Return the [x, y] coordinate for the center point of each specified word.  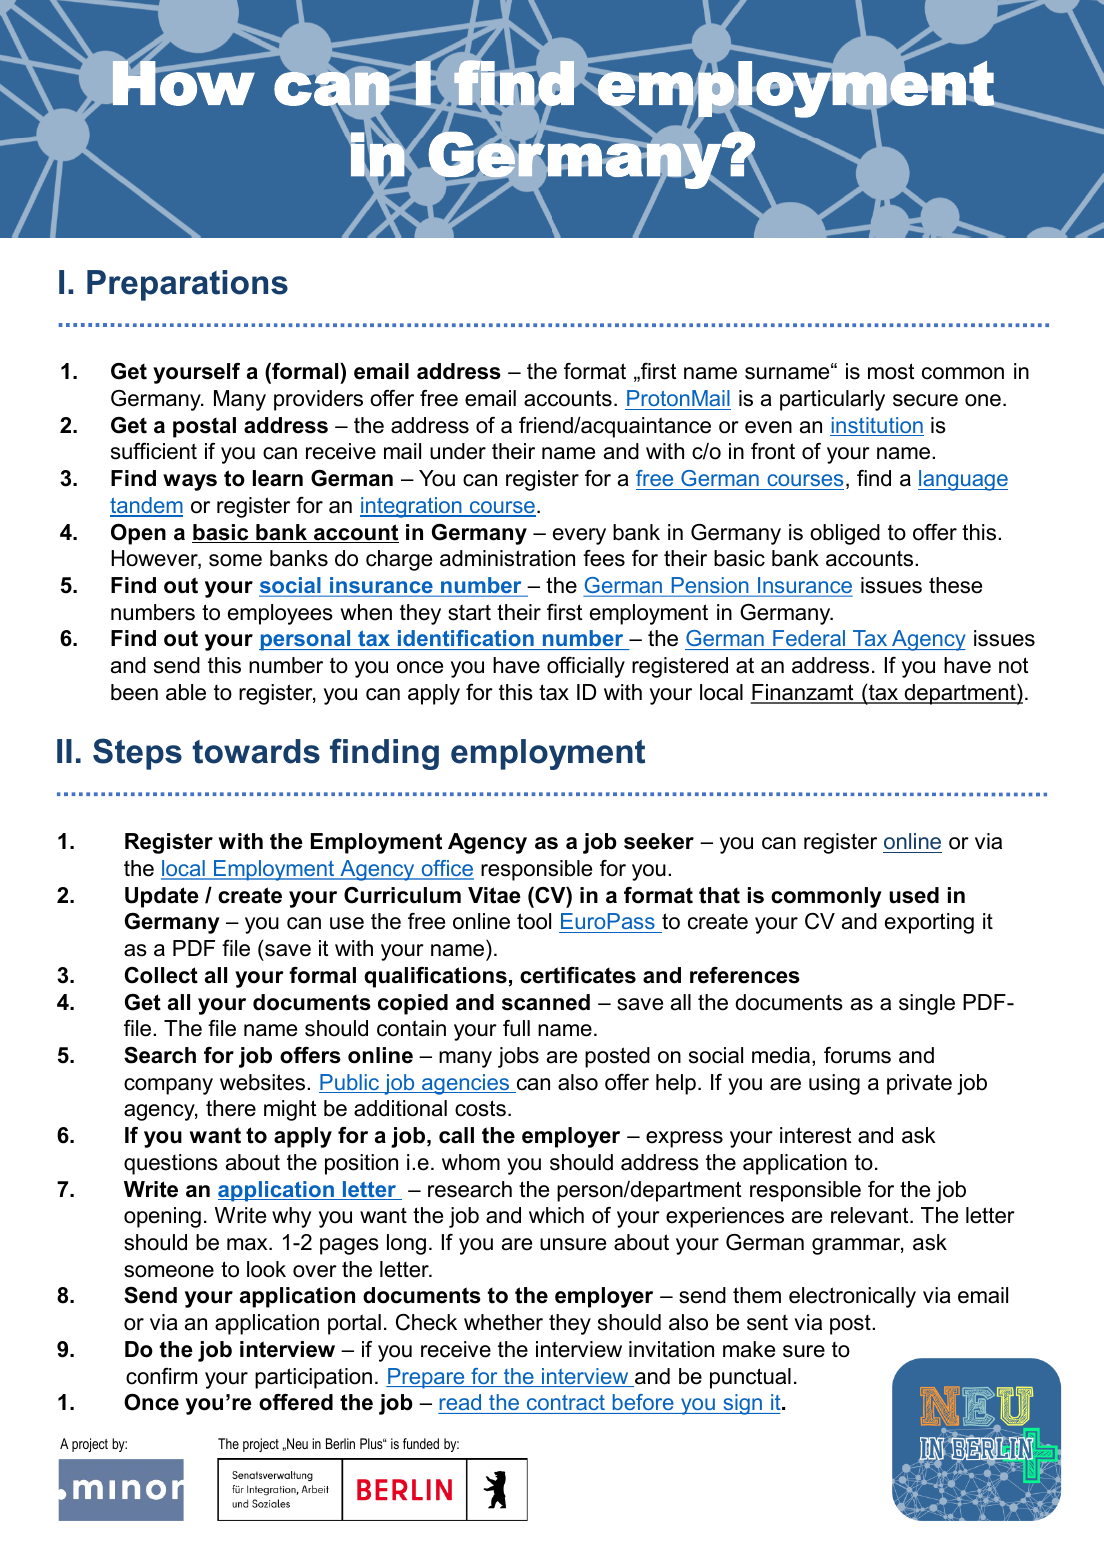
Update [162, 897]
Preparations [187, 285]
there [231, 1108]
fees [604, 558]
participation [313, 1378]
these [955, 585]
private [919, 1084]
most [891, 371]
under [458, 451]
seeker [659, 841]
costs [480, 1108]
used [914, 895]
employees [280, 614]
